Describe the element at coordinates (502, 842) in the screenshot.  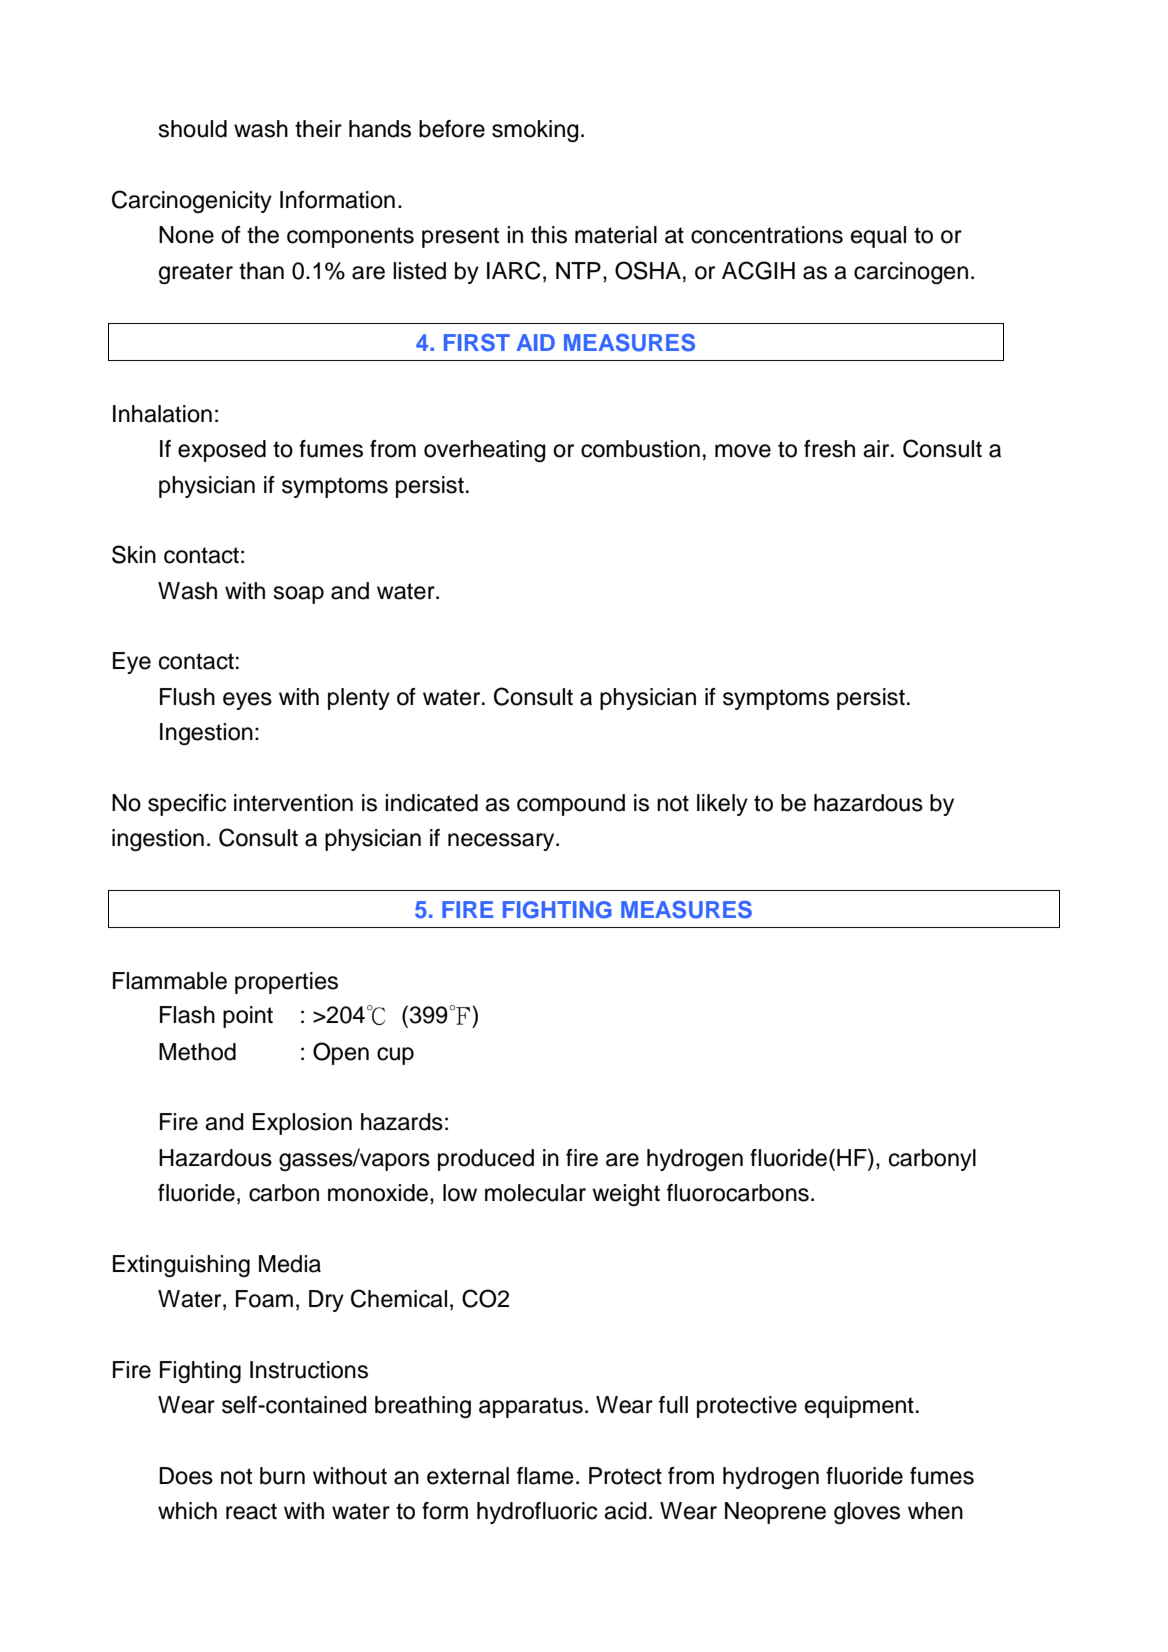
I see `necessary` at that location.
